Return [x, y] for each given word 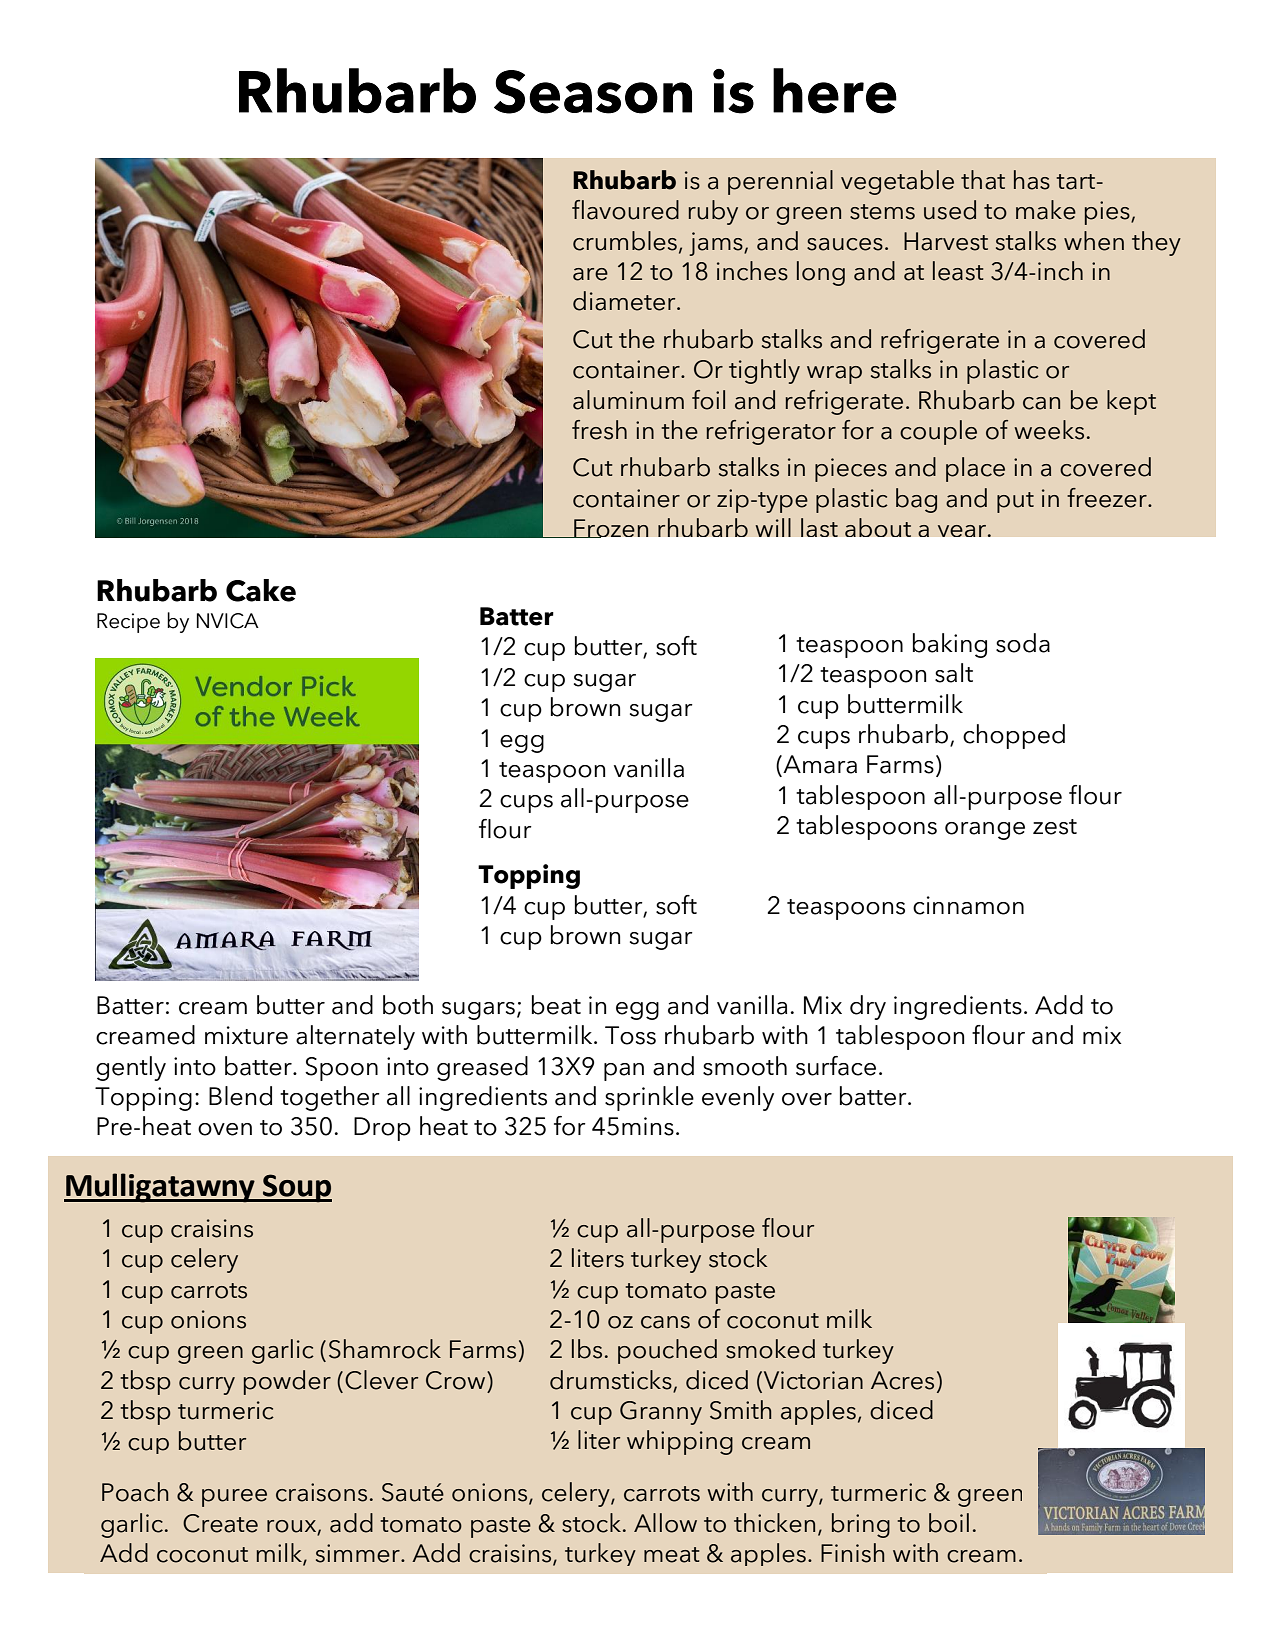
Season [593, 92]
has [1032, 180]
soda [1023, 643]
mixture [246, 1035]
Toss [630, 1035]
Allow [665, 1523]
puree [234, 1498]
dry [868, 1007]
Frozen [610, 528]
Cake [261, 590]
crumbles [625, 241]
